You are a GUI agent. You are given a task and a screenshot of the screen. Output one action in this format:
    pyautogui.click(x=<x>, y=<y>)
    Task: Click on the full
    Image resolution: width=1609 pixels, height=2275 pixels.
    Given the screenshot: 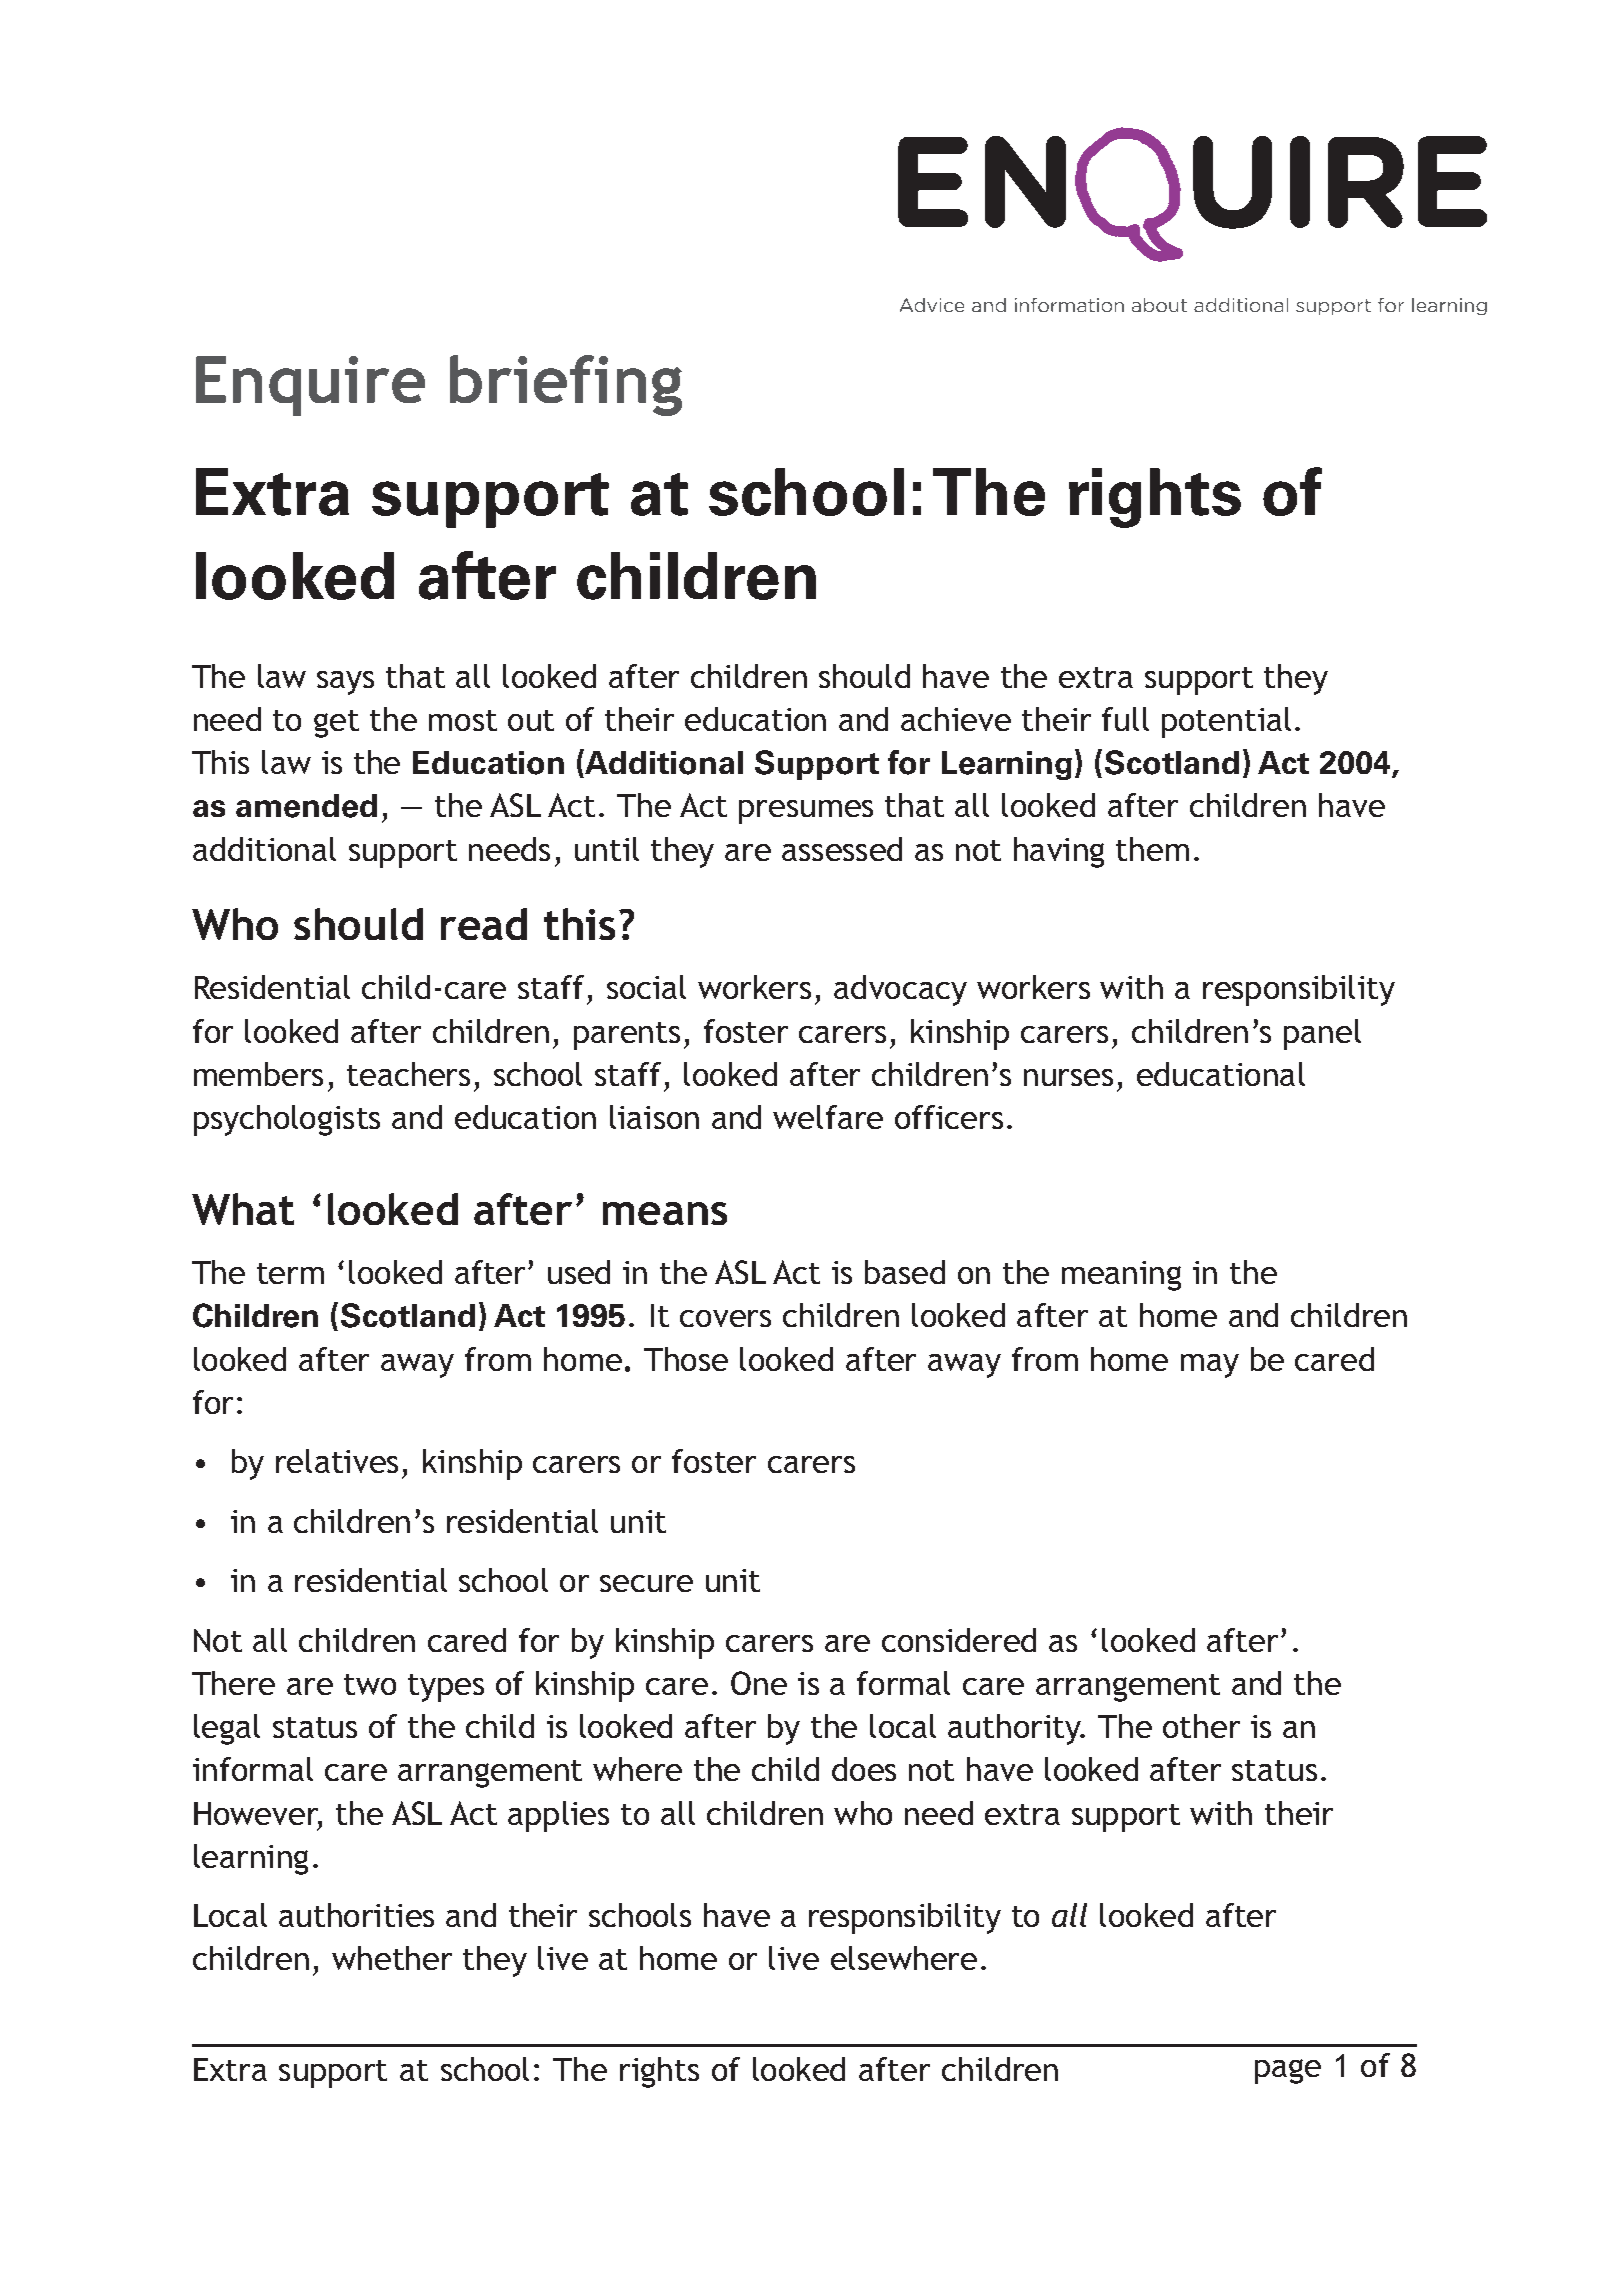 What is the action you would take?
    pyautogui.click(x=1125, y=719)
